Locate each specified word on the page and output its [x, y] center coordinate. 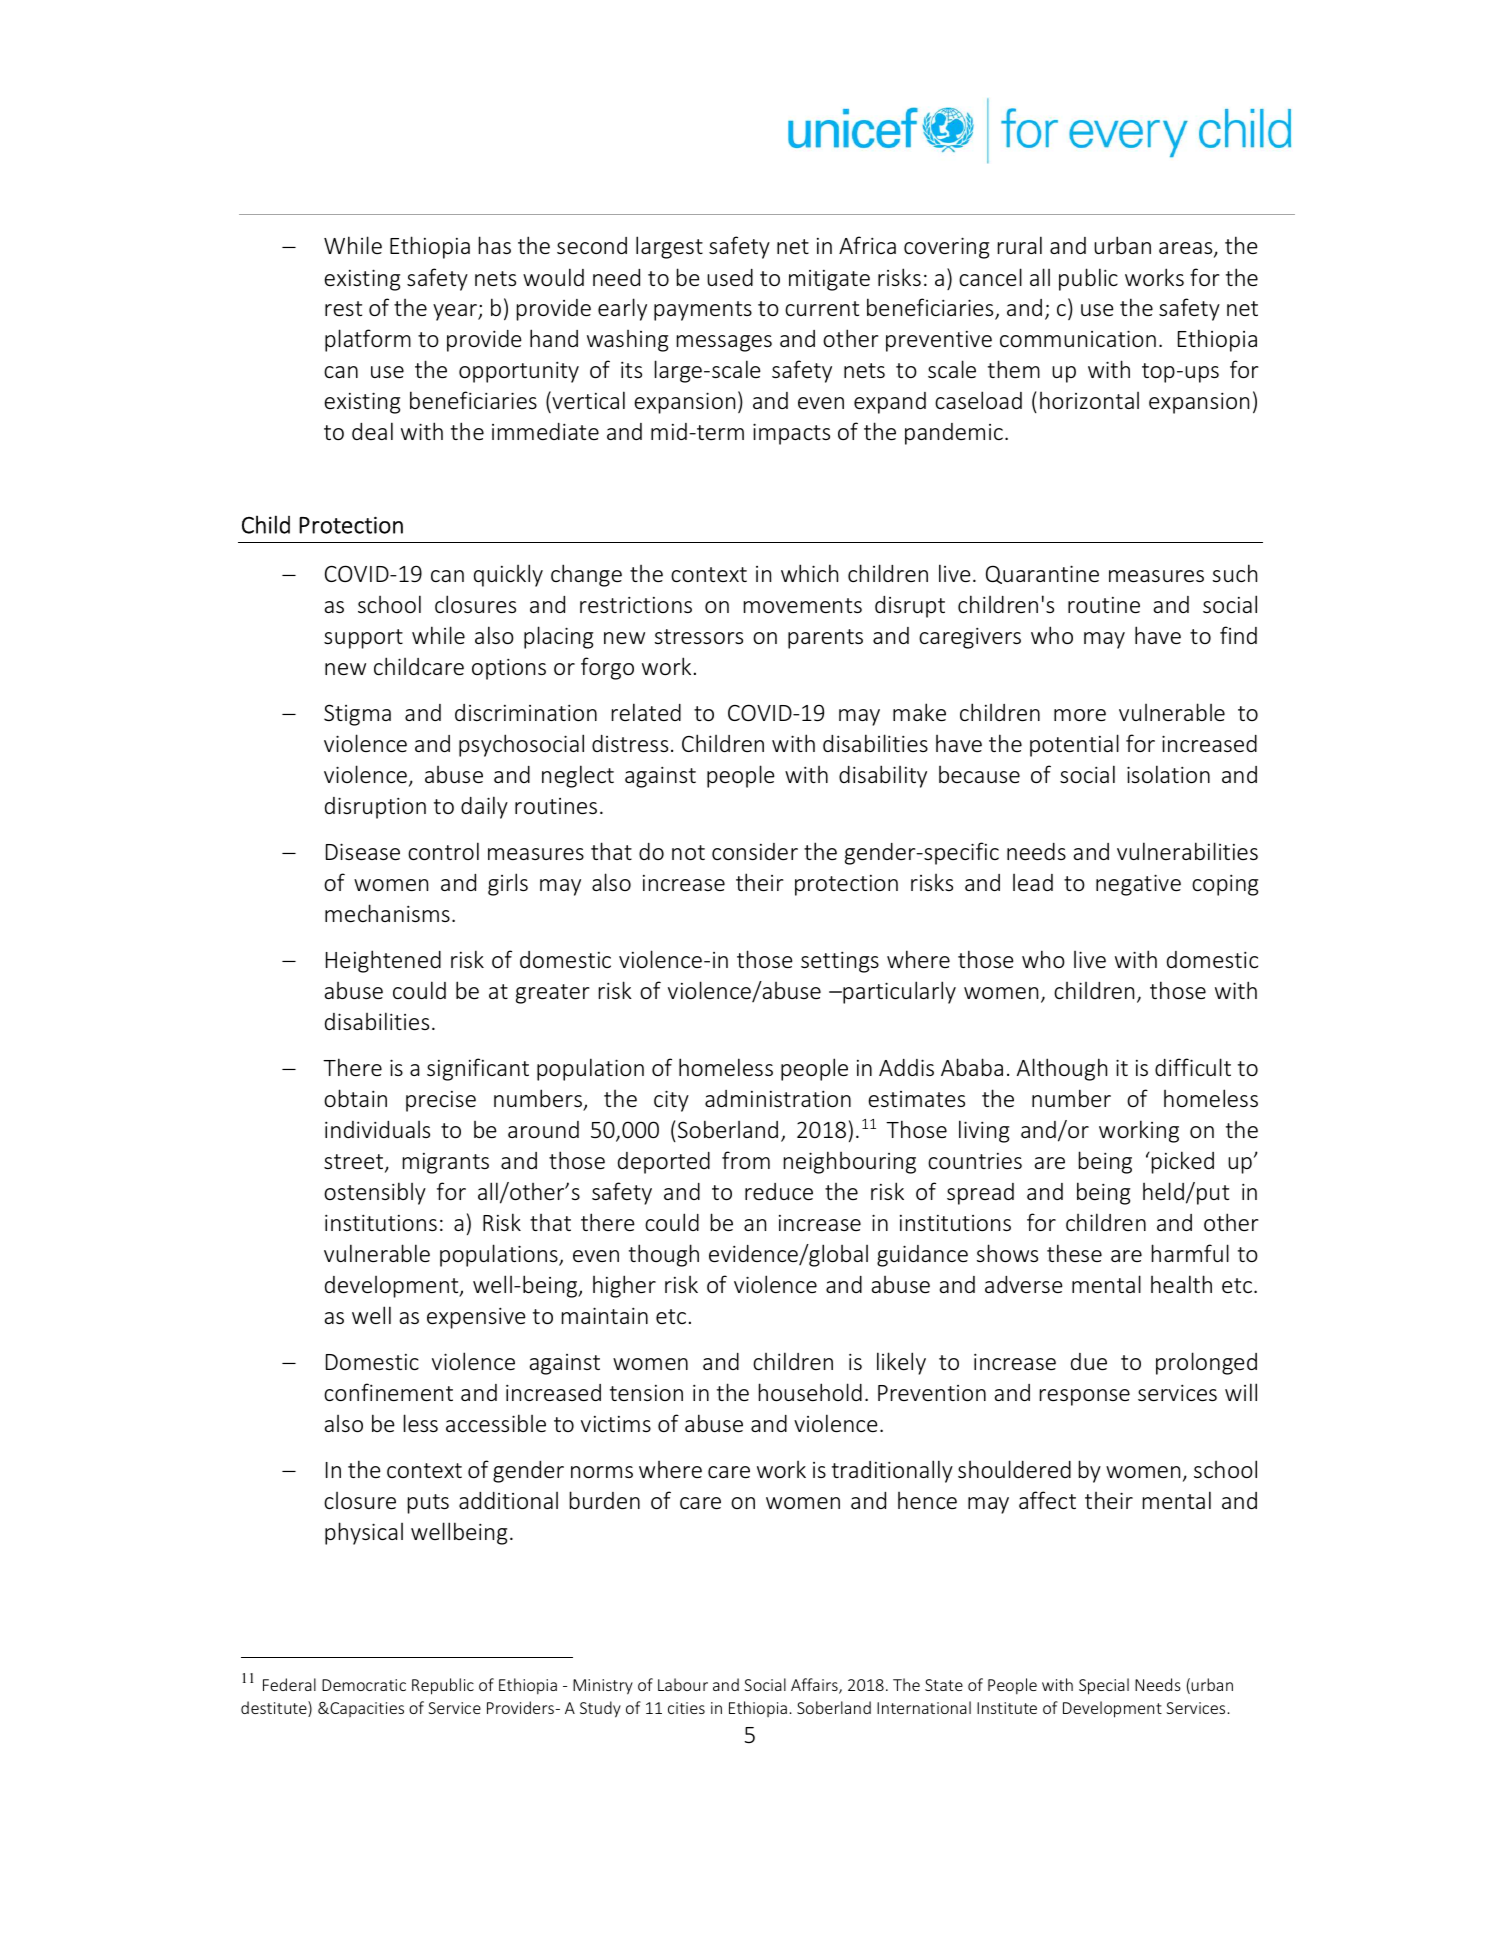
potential [1074, 745]
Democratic [364, 1685]
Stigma [357, 715]
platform [368, 340]
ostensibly [375, 1193]
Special [1104, 1686]
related [646, 712]
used [730, 277]
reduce [779, 1191]
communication [1078, 338]
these [1074, 1253]
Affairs [815, 1686]
